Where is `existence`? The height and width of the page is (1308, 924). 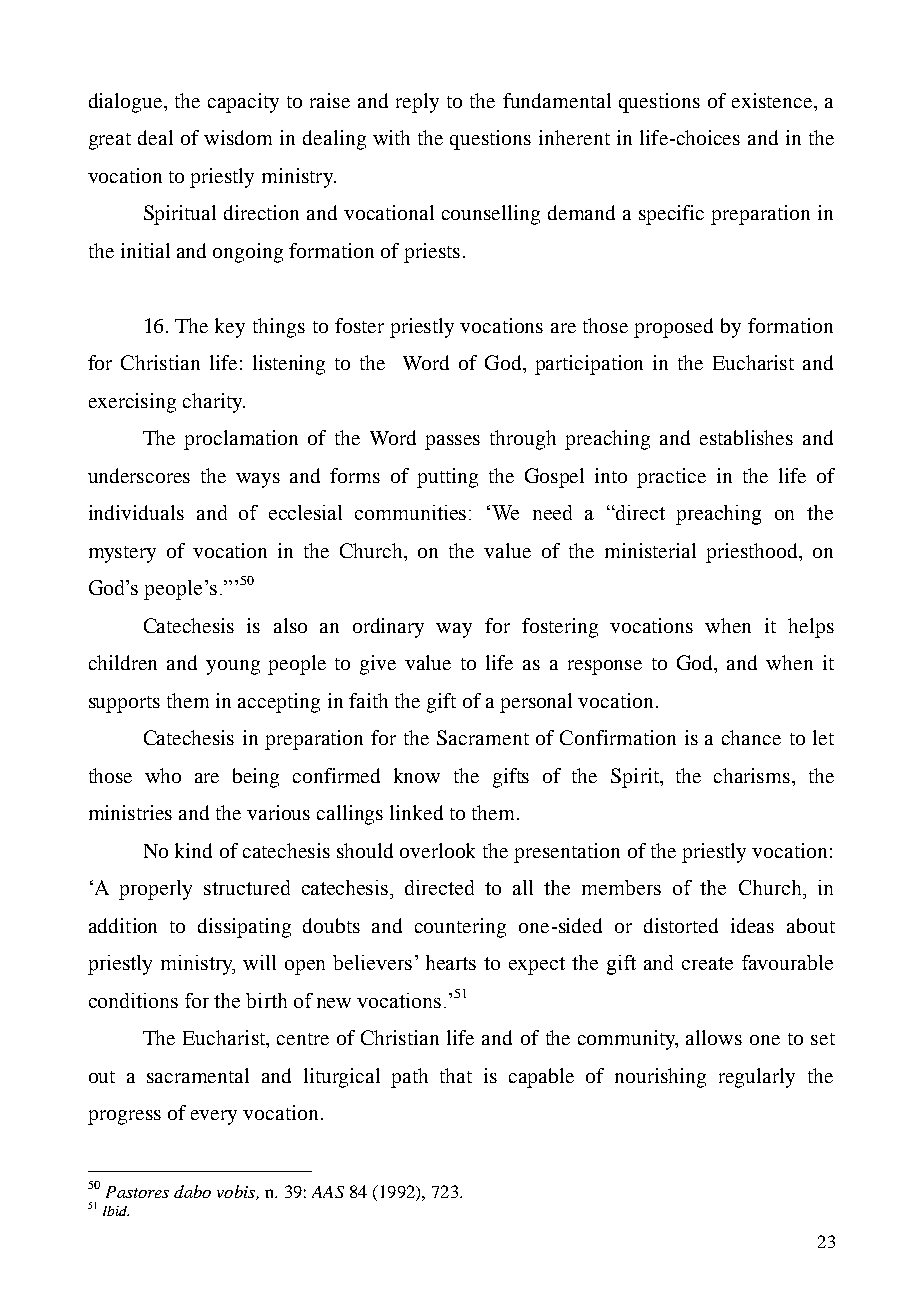 existence is located at coordinates (773, 100).
